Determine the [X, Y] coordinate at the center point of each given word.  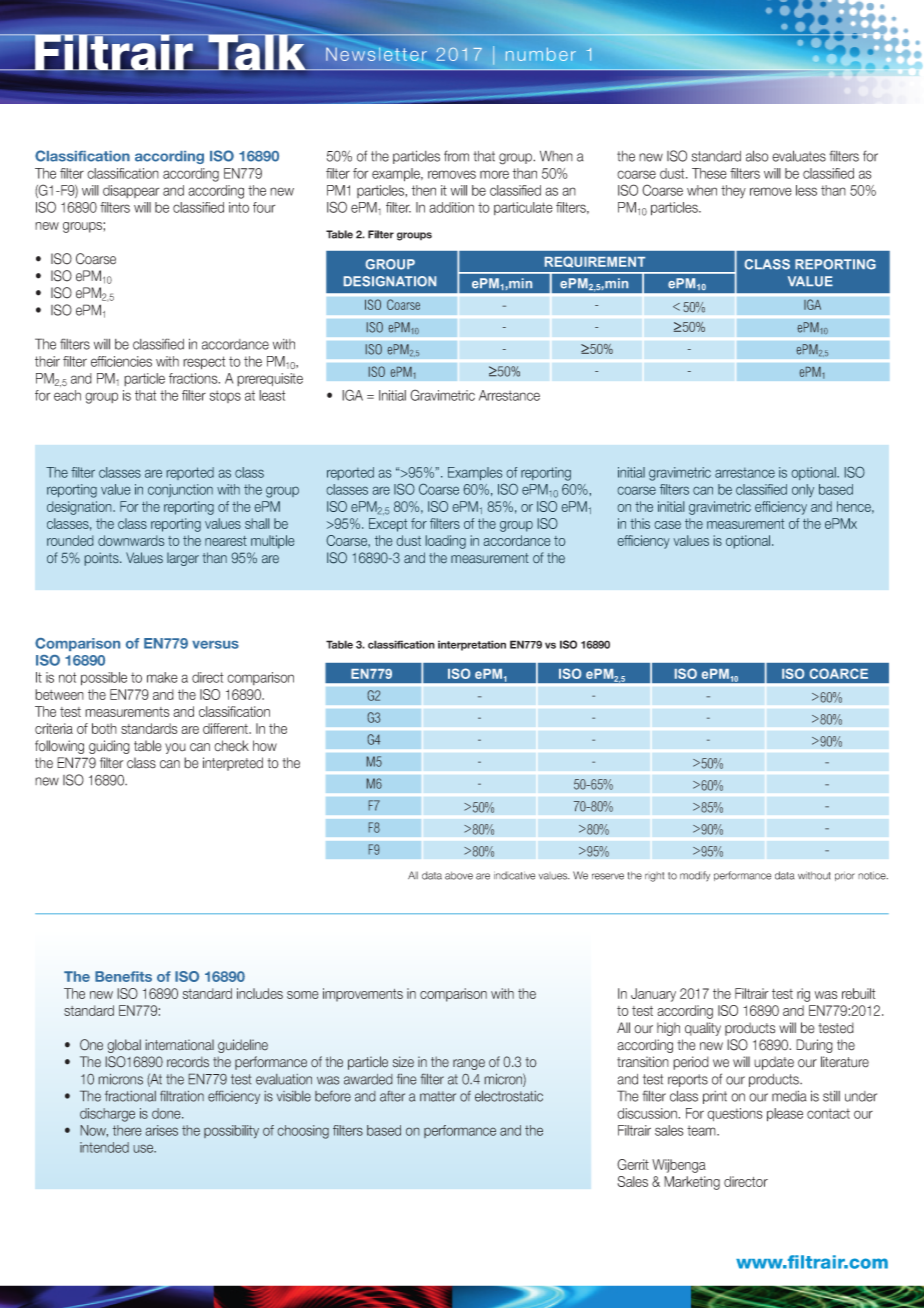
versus [215, 645]
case [668, 525]
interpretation [472, 645]
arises [161, 1130]
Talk [257, 53]
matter [438, 1096]
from [456, 156]
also [757, 156]
